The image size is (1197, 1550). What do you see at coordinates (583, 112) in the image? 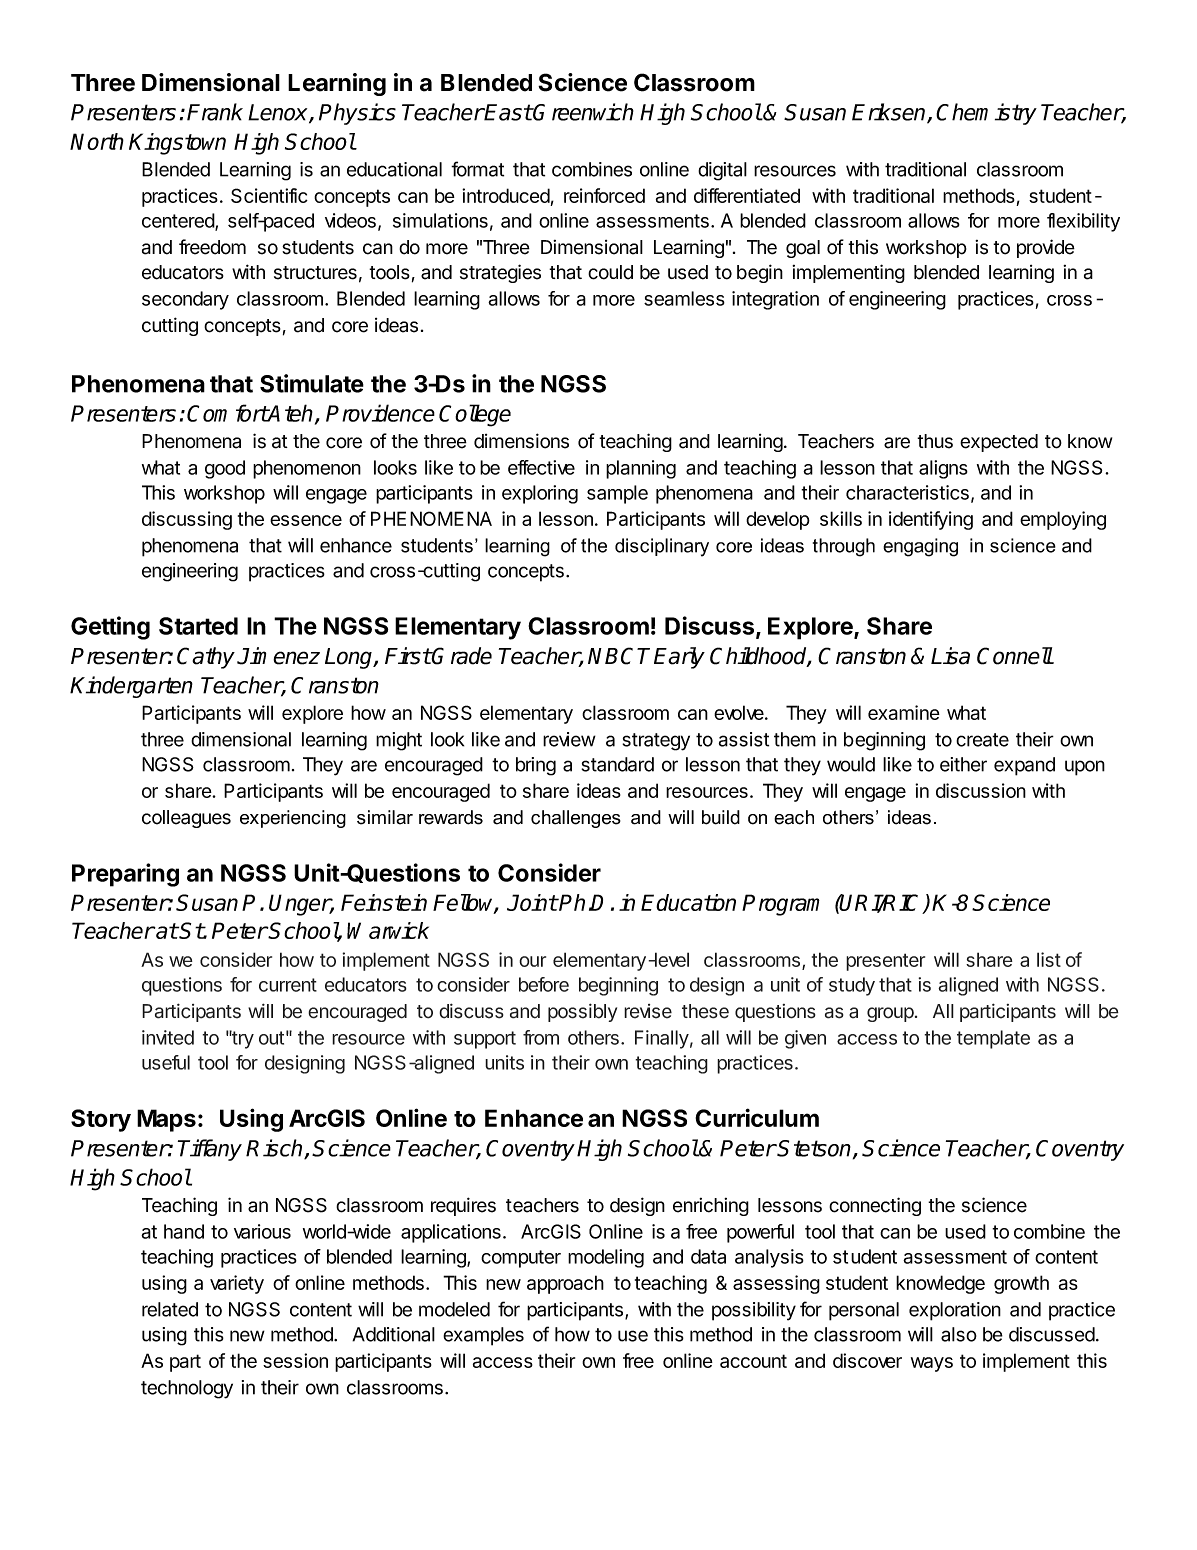
I see `Greenwich` at bounding box center [583, 112].
